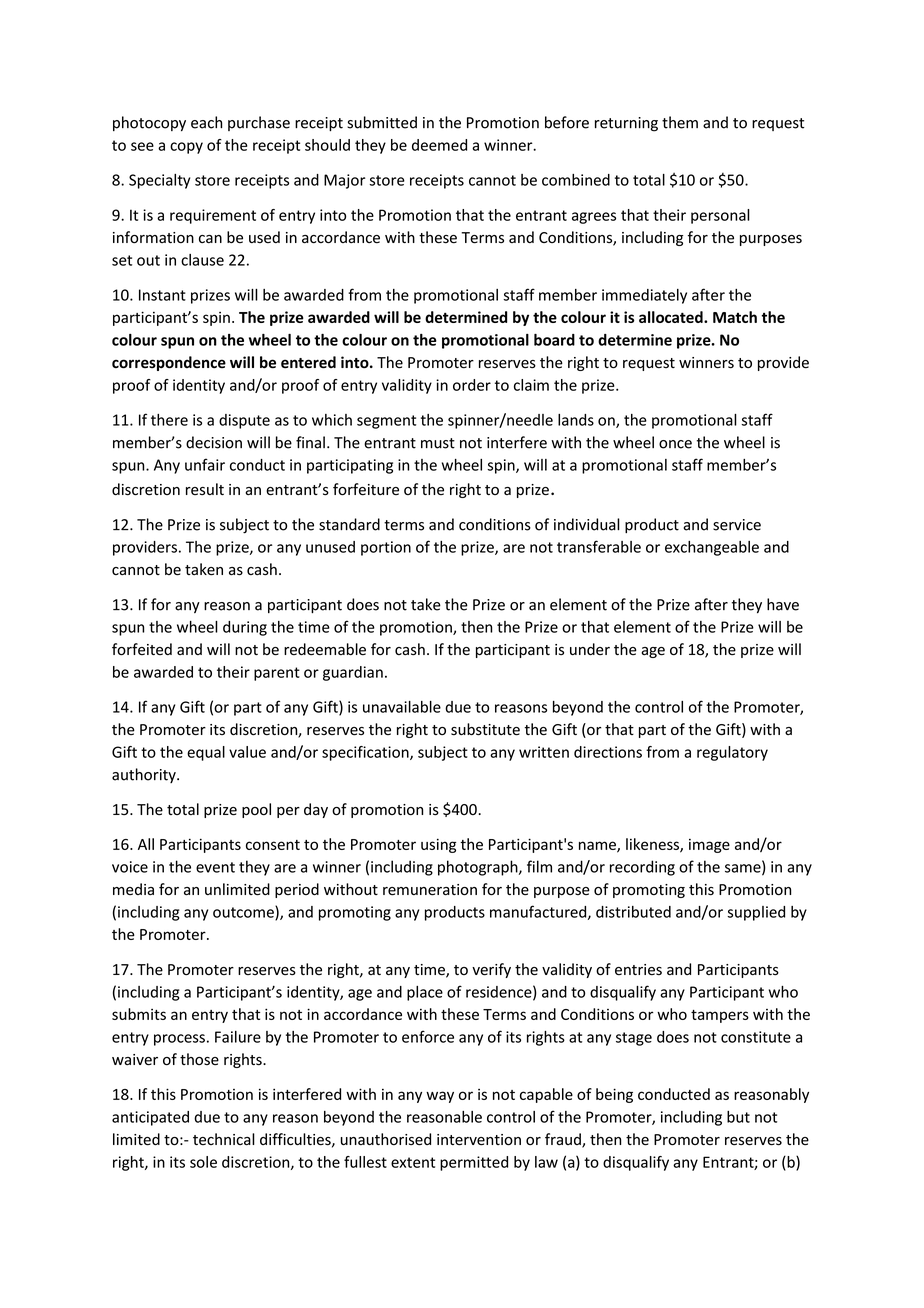 Image resolution: width=924 pixels, height=1308 pixels. What do you see at coordinates (491, 970) in the screenshot?
I see `verify` at bounding box center [491, 970].
